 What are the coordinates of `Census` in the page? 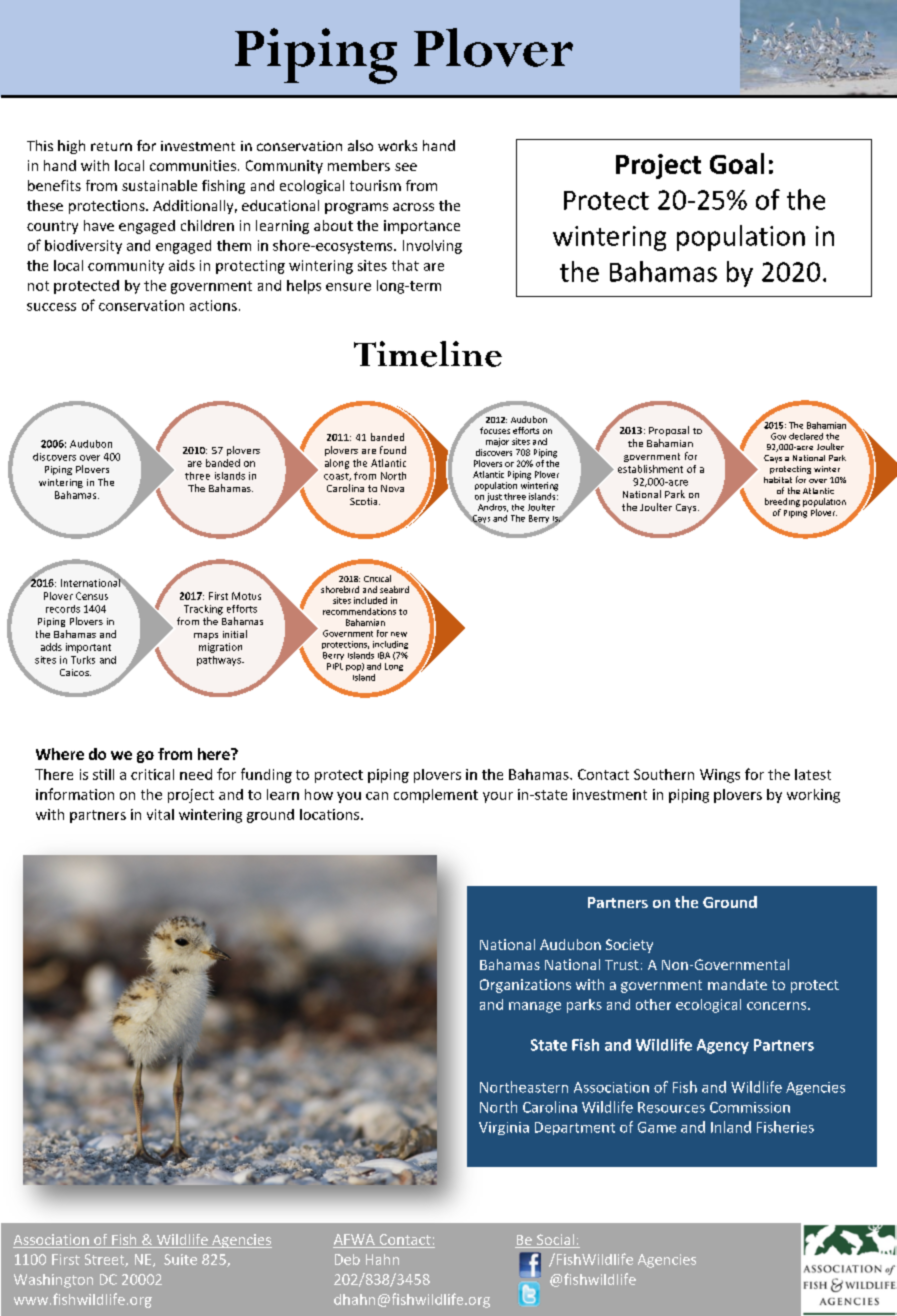 It's located at (92, 596).
